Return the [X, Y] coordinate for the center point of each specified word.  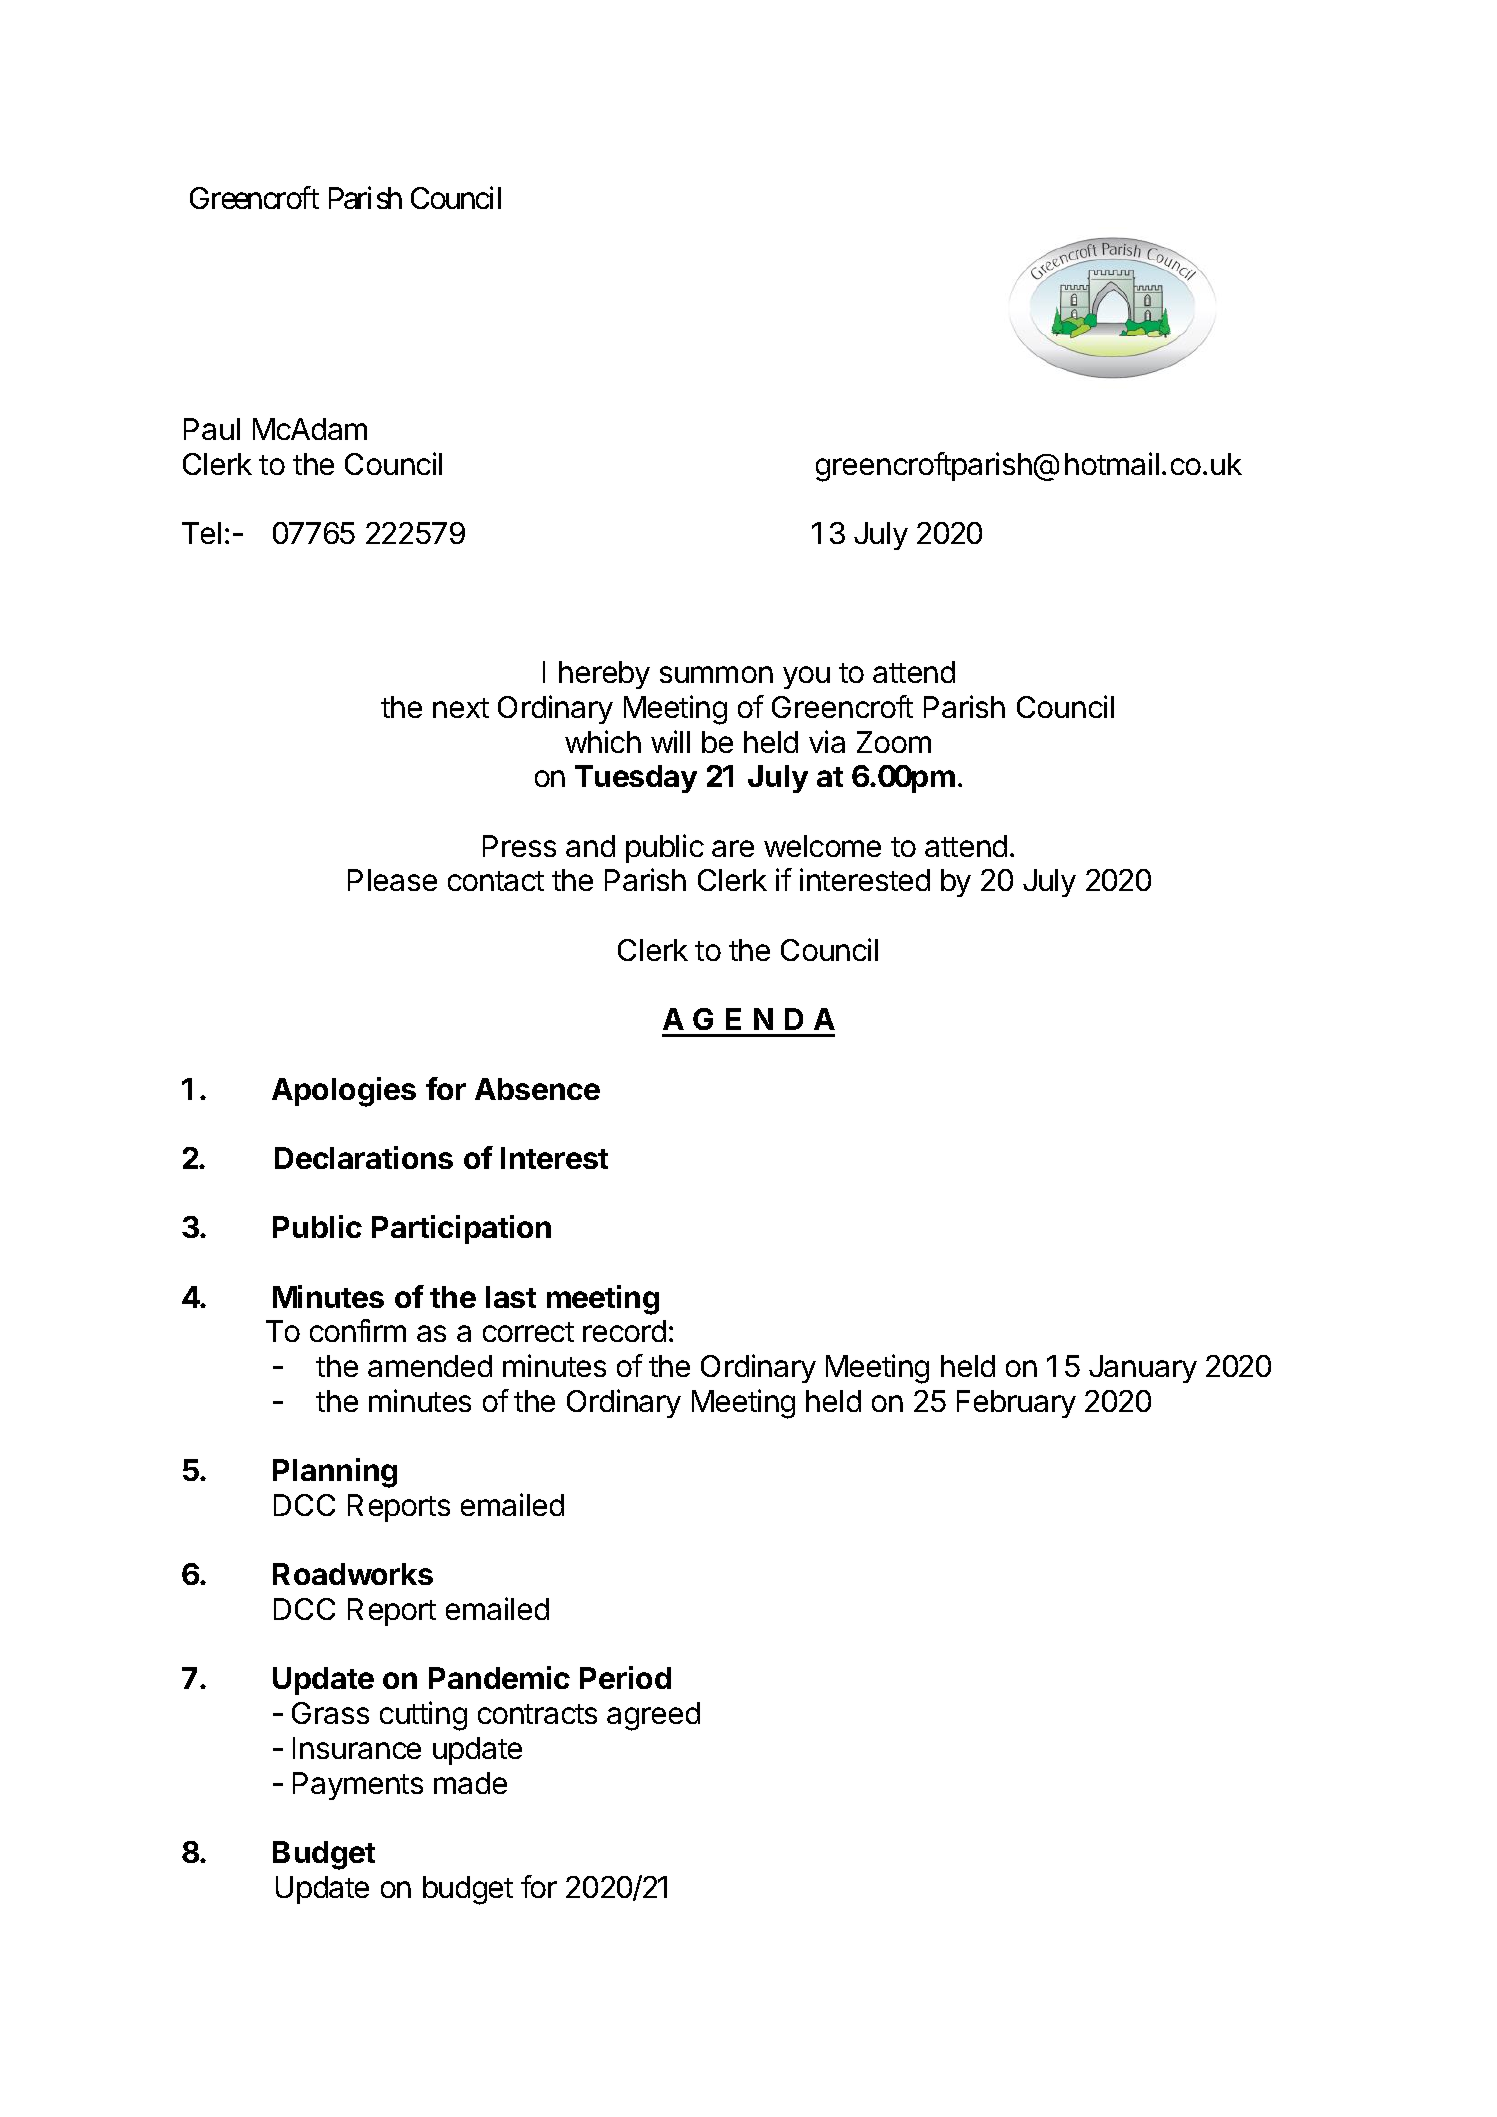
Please [392, 880]
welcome [822, 846]
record [624, 1331]
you [806, 677]
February [1016, 1404]
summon [716, 674]
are [733, 848]
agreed [653, 1716]
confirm [358, 1330]
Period [625, 1677]
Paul [212, 429]
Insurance [357, 1748]
